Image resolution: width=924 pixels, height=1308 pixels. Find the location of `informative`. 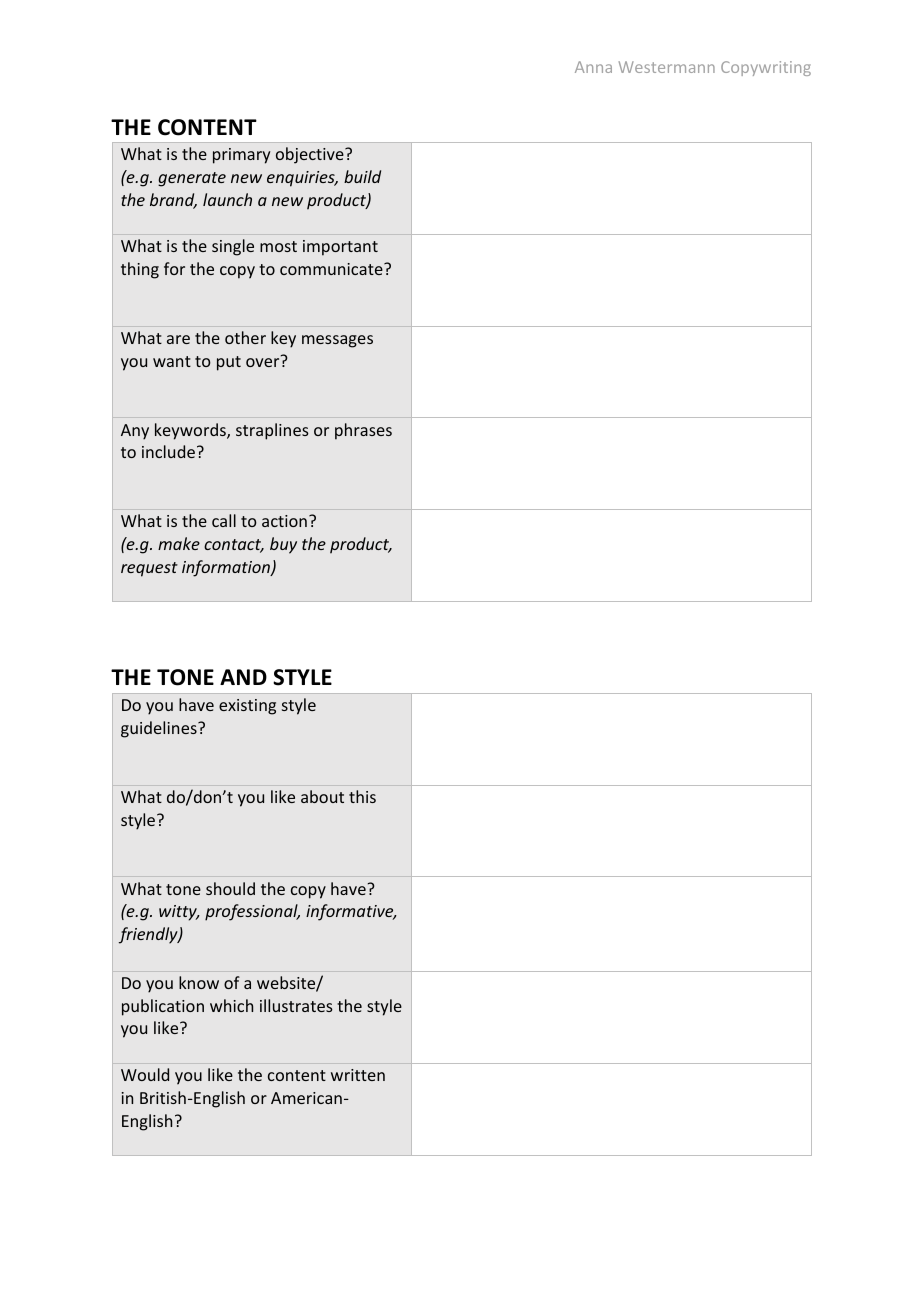

informative is located at coordinates (351, 912).
